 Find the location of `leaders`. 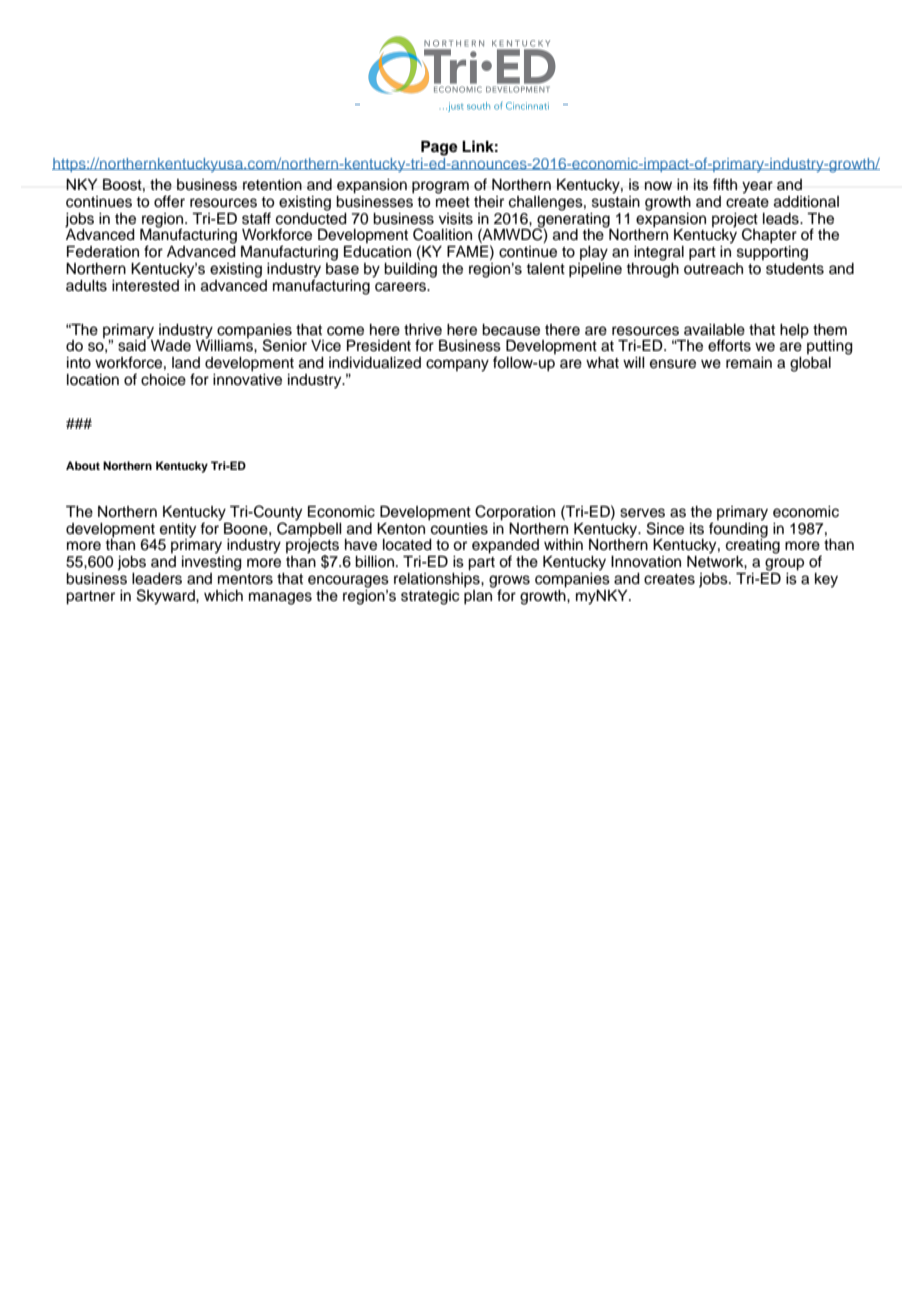

leaders is located at coordinates (157, 579).
